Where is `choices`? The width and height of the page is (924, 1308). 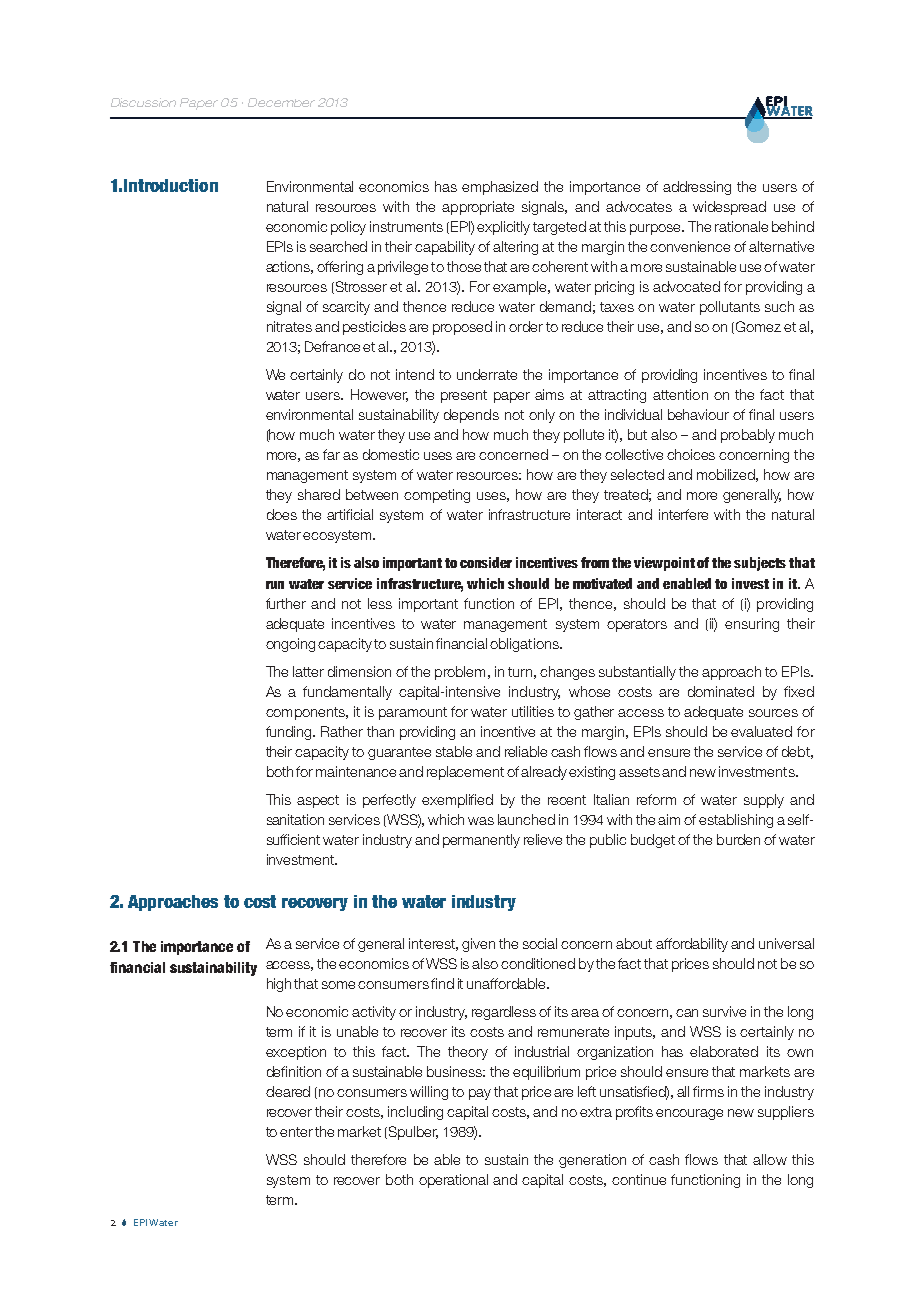
choices is located at coordinates (691, 454).
